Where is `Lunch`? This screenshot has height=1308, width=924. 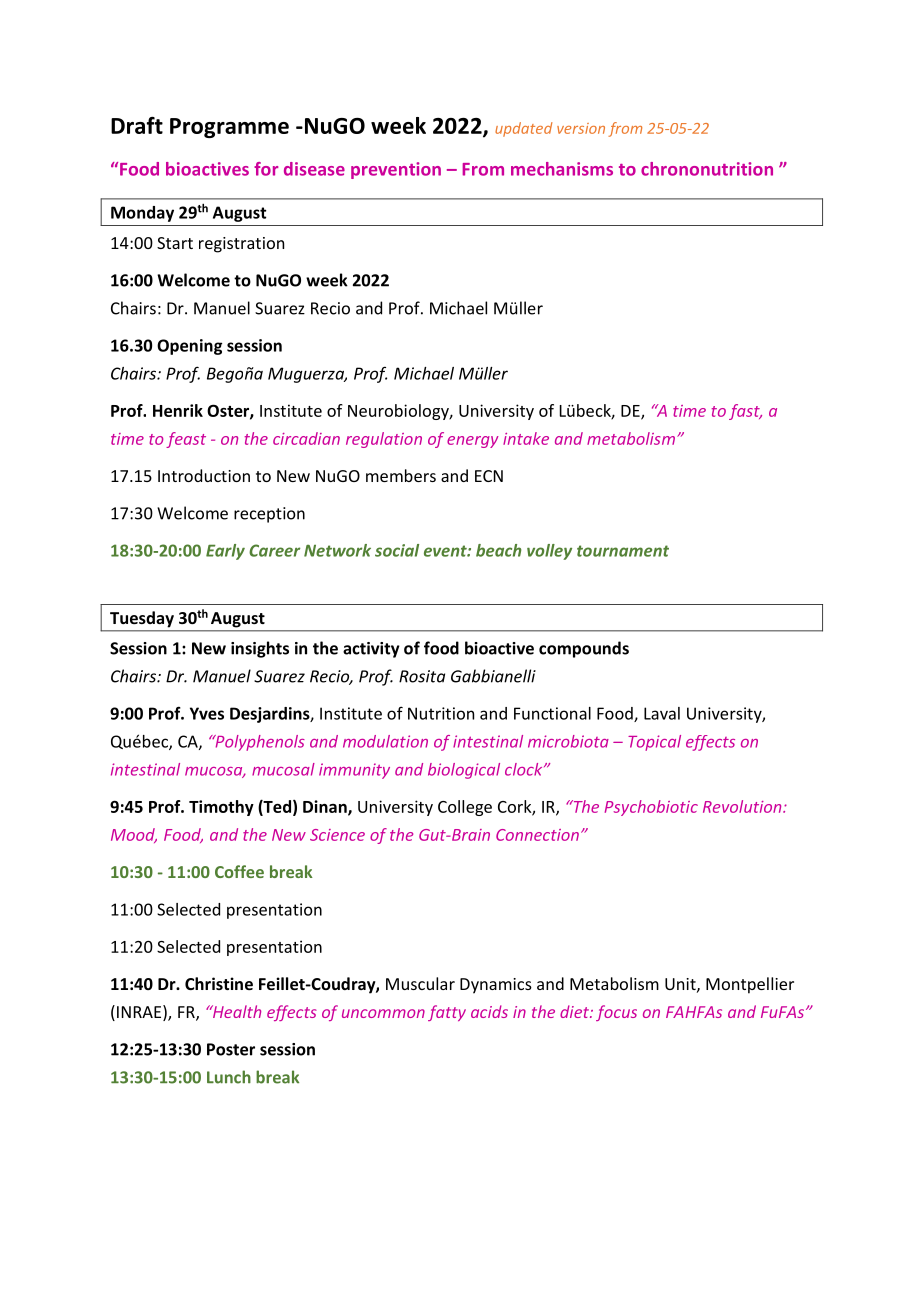 Lunch is located at coordinates (229, 1077).
